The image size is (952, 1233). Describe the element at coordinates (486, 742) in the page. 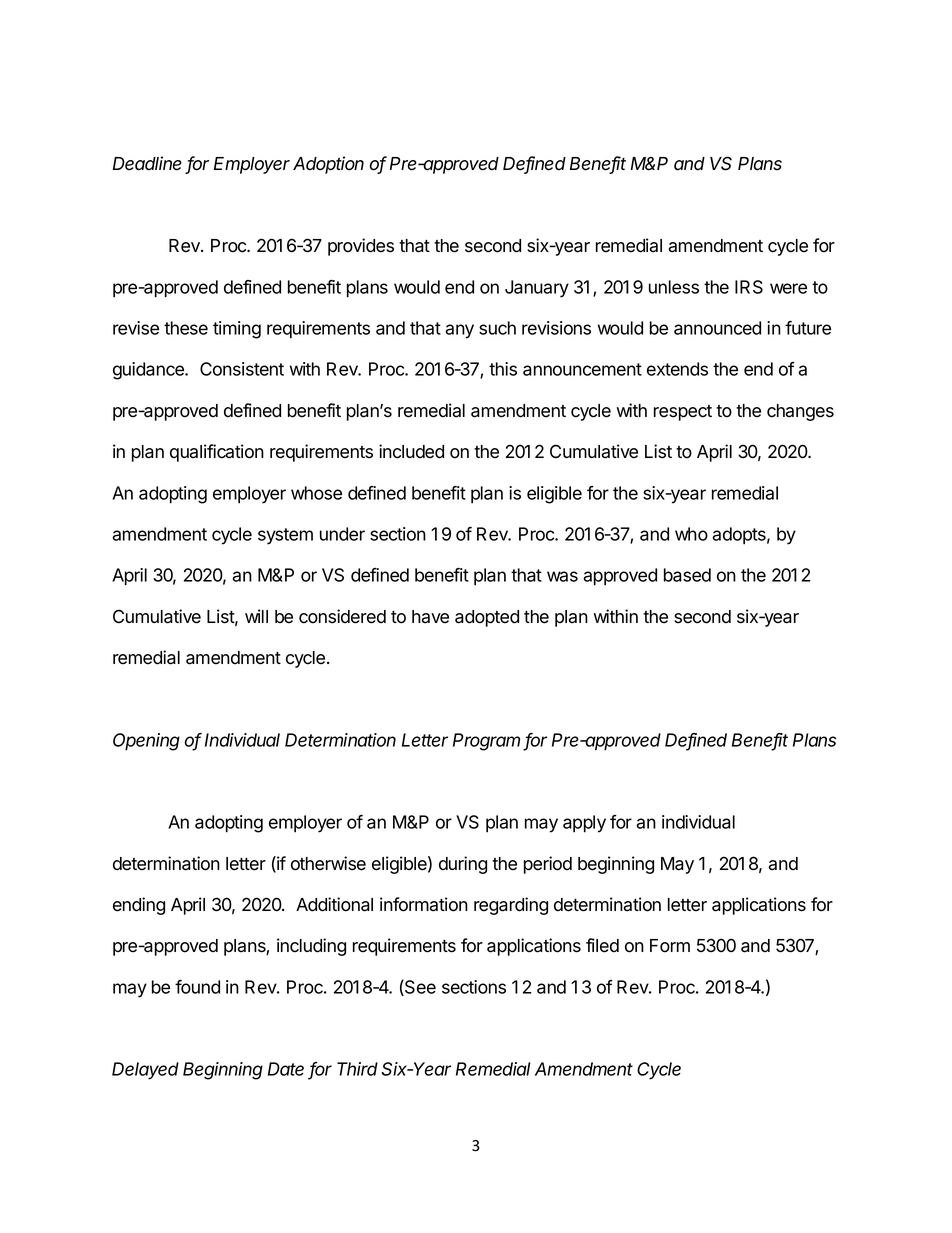

I see `Program` at that location.
